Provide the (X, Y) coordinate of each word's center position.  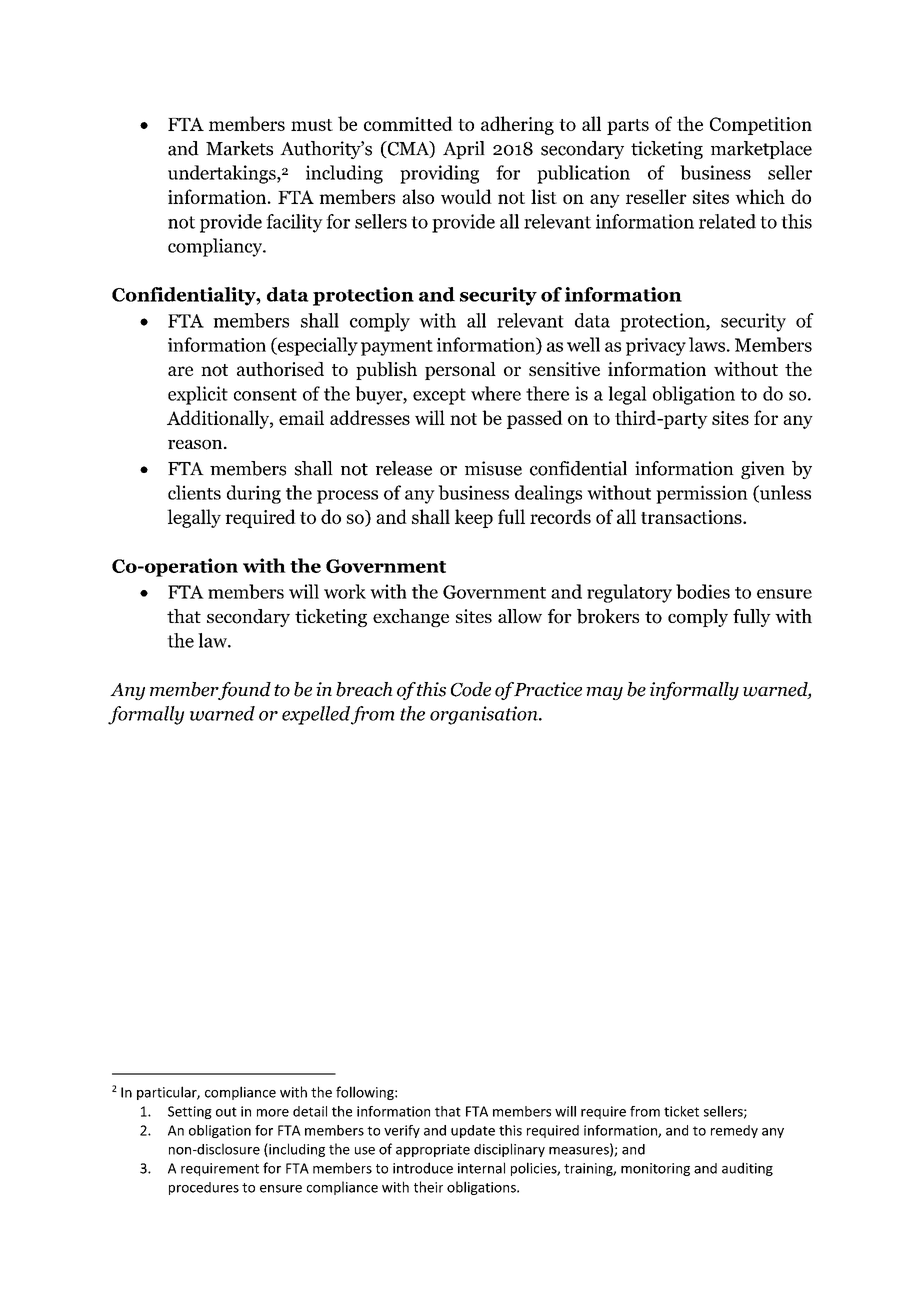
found (243, 691)
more (273, 1113)
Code (471, 689)
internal (481, 1168)
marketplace (761, 150)
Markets (239, 148)
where (496, 393)
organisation (485, 715)
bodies (703, 591)
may (604, 693)
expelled (316, 715)
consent (265, 394)
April (464, 150)
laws (707, 344)
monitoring (655, 1169)
